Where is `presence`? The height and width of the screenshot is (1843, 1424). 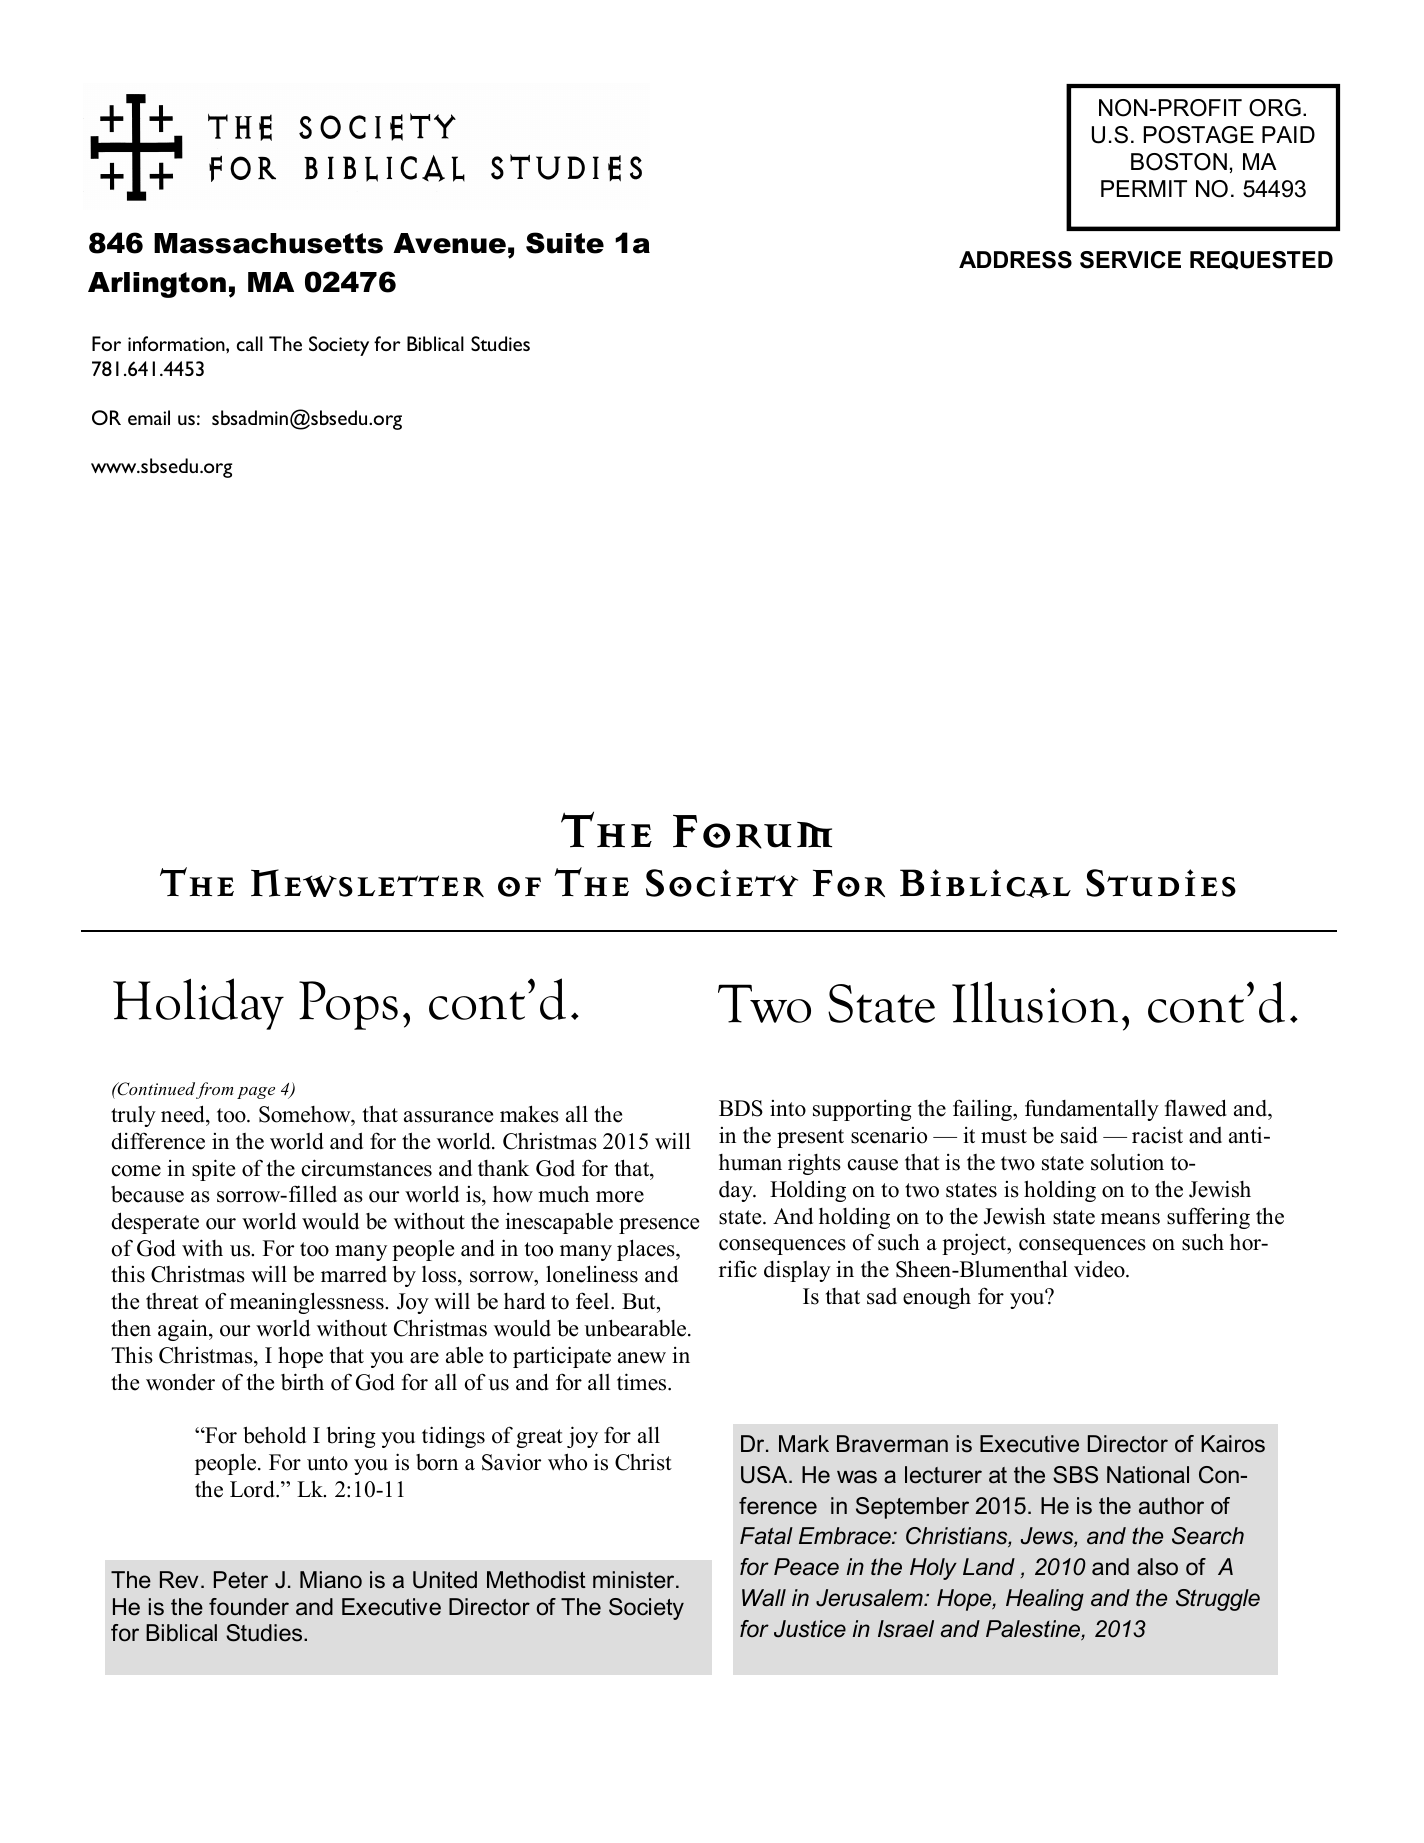
presence is located at coordinates (659, 1226).
